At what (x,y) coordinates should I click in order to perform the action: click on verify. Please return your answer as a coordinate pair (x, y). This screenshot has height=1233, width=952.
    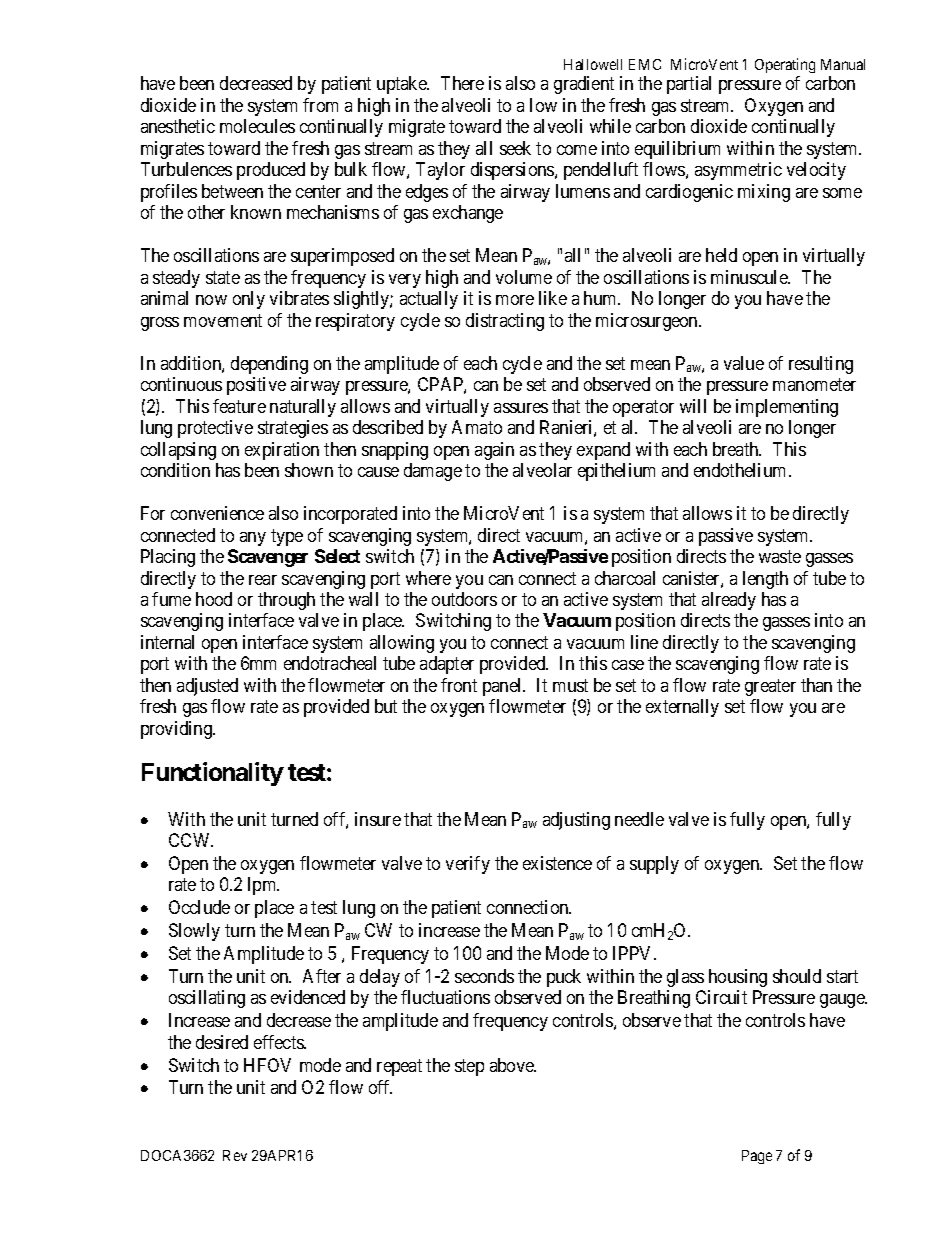
    Looking at the image, I should click on (468, 865).
